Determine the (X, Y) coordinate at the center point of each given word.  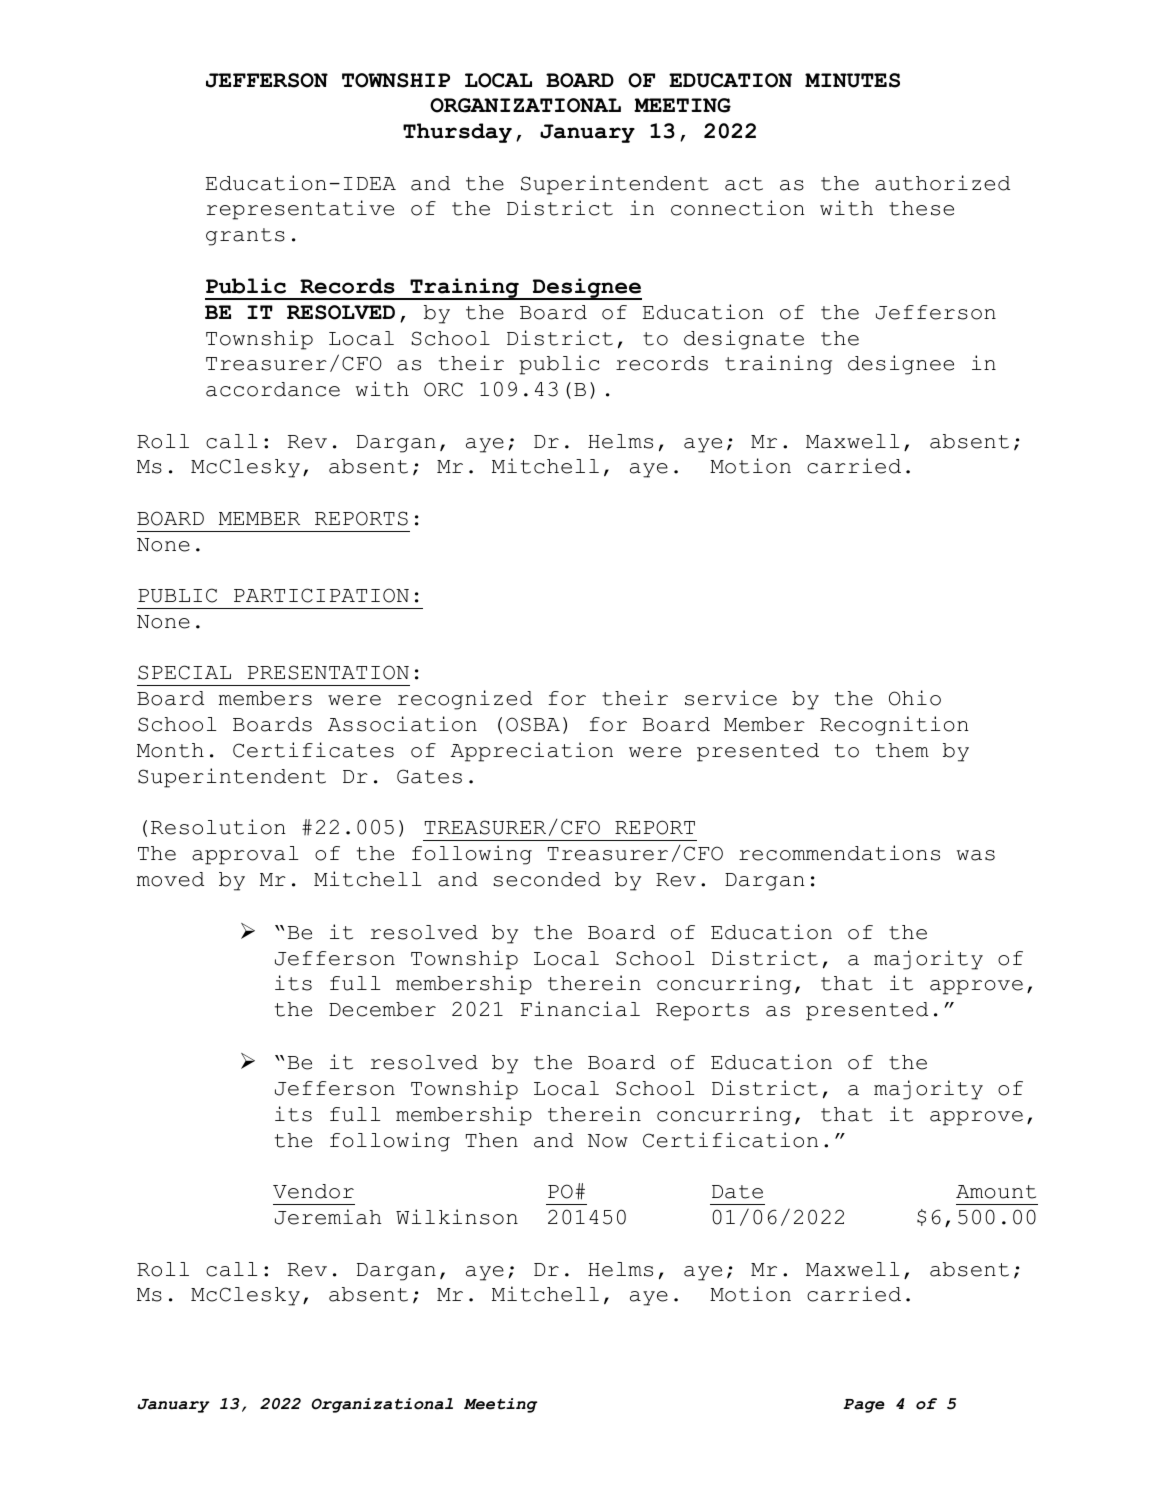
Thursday (457, 133)
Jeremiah (328, 1217)
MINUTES (852, 80)
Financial (580, 1009)
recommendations (839, 853)
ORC (443, 389)
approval (245, 855)
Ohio (915, 698)
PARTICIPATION (321, 595)
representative (300, 210)
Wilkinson (457, 1217)
